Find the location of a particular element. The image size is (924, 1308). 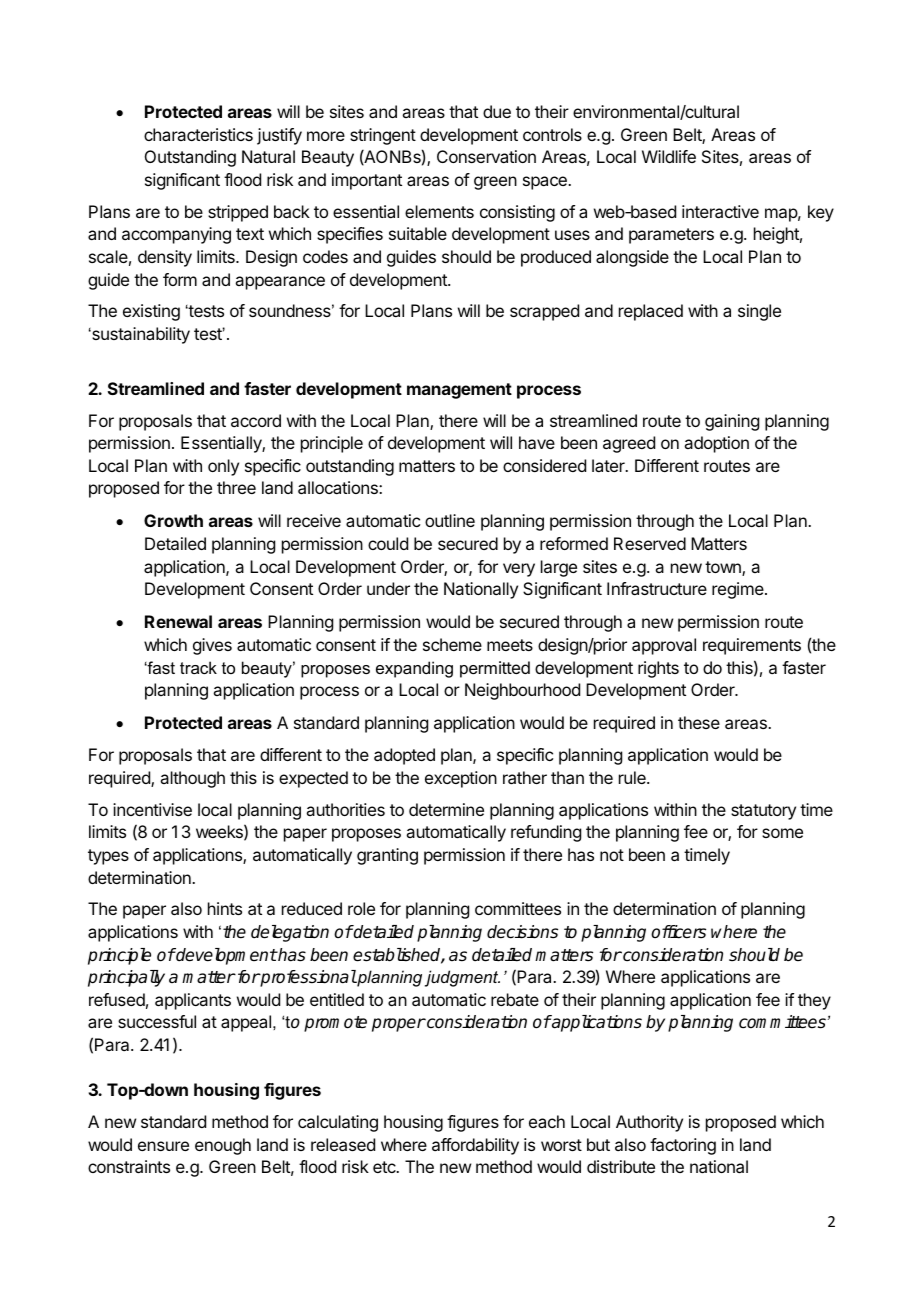

Conservation is located at coordinates (486, 156).
